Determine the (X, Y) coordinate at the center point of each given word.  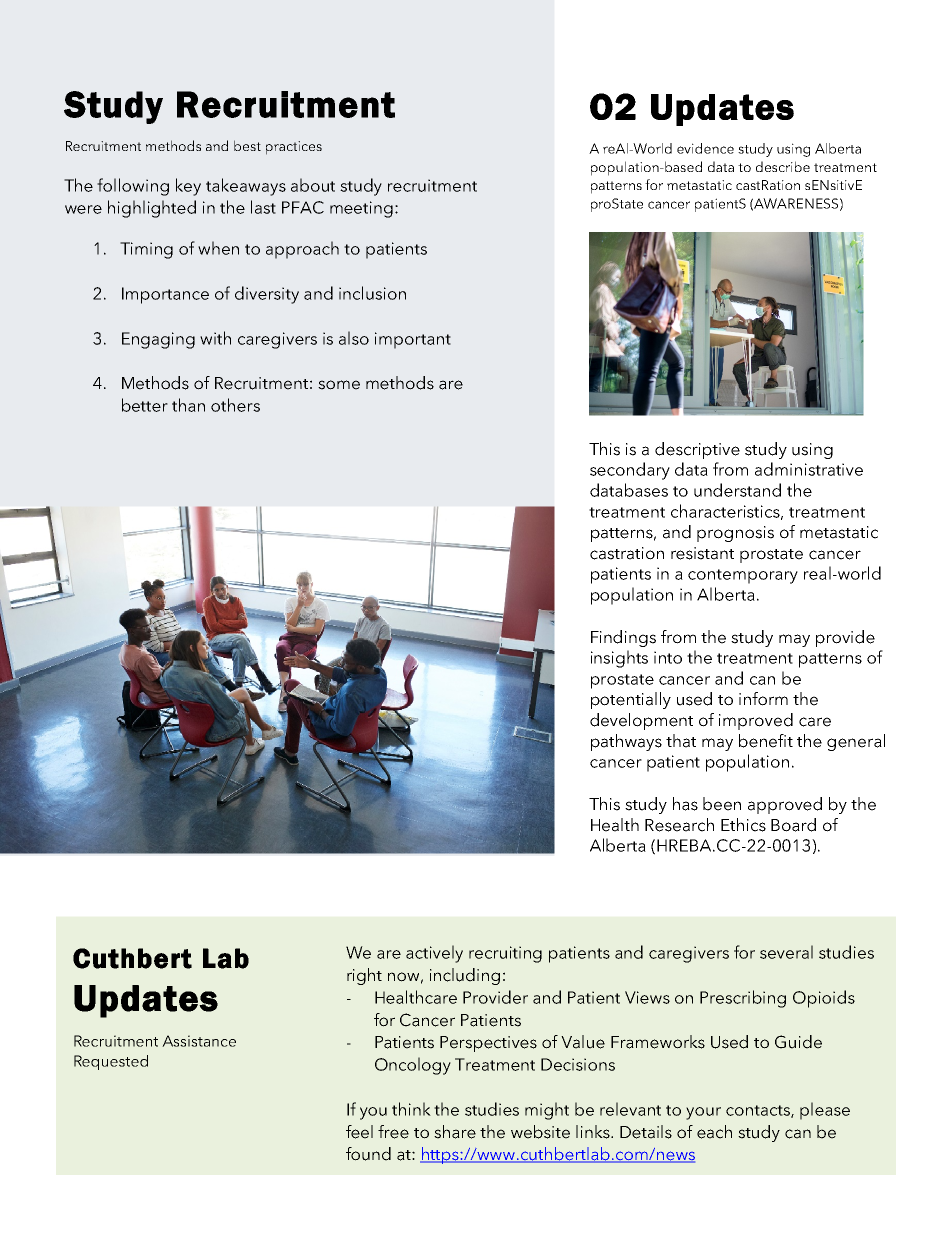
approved (785, 805)
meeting (361, 209)
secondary (630, 471)
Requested (111, 1062)
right (364, 976)
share (455, 1132)
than (188, 405)
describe (783, 166)
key (188, 187)
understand (737, 490)
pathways (626, 742)
